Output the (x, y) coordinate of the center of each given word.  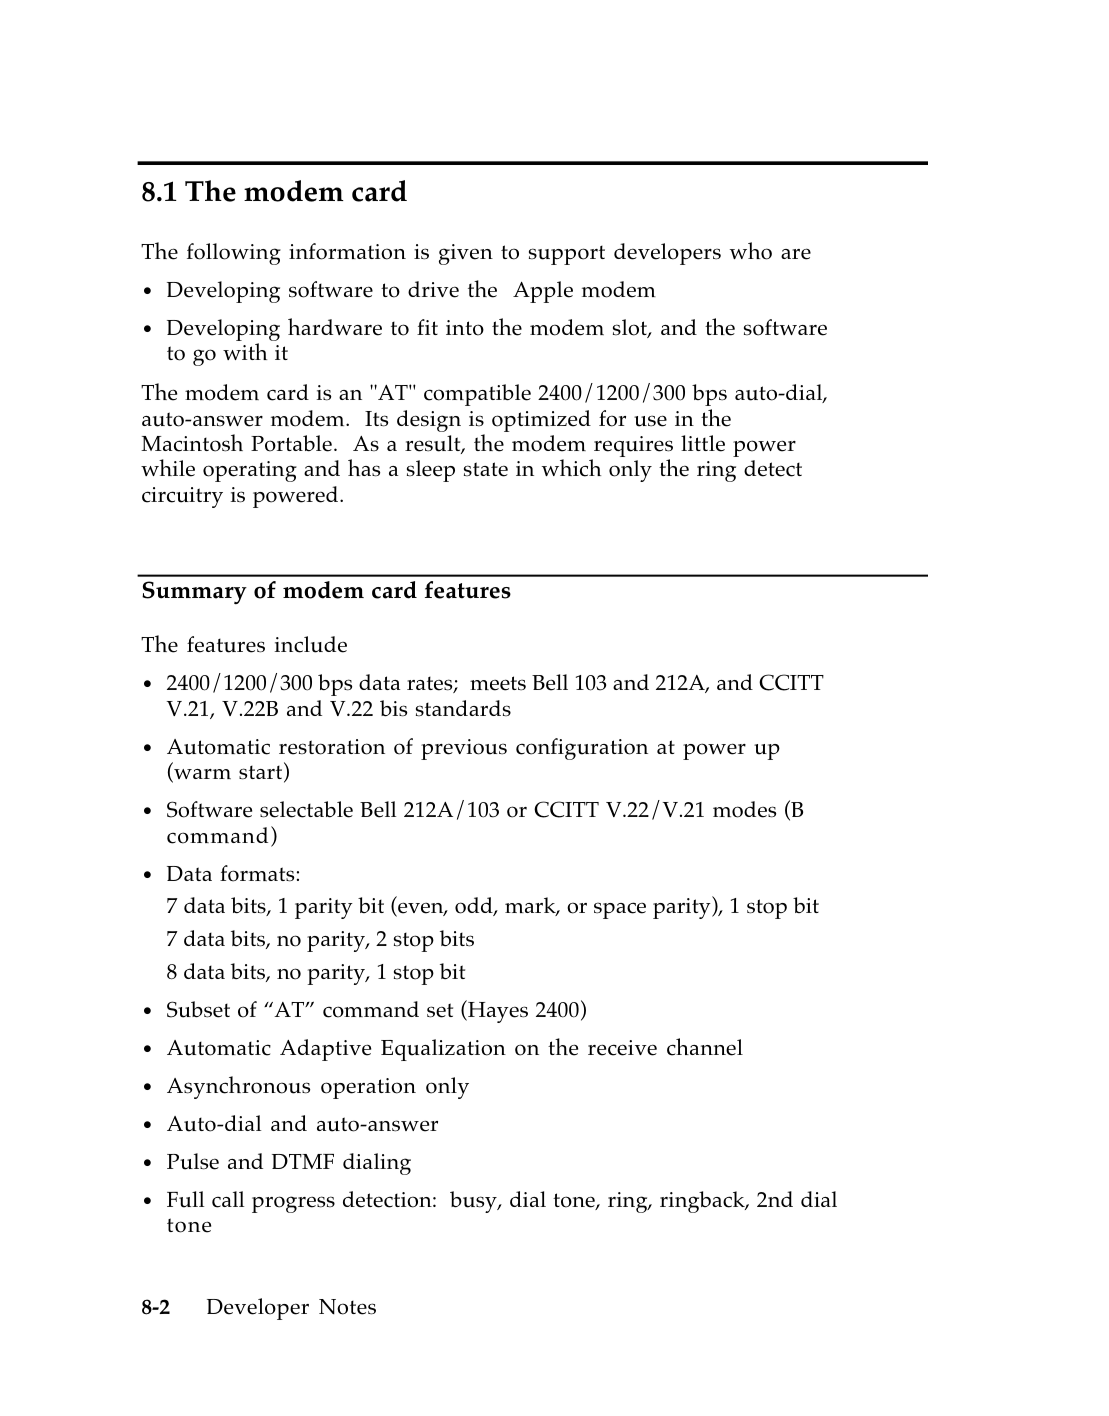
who (751, 251)
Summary (194, 592)
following (234, 254)
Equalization (443, 1050)
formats (257, 873)
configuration (582, 749)
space (620, 910)
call (228, 1199)
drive (433, 289)
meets (498, 683)
